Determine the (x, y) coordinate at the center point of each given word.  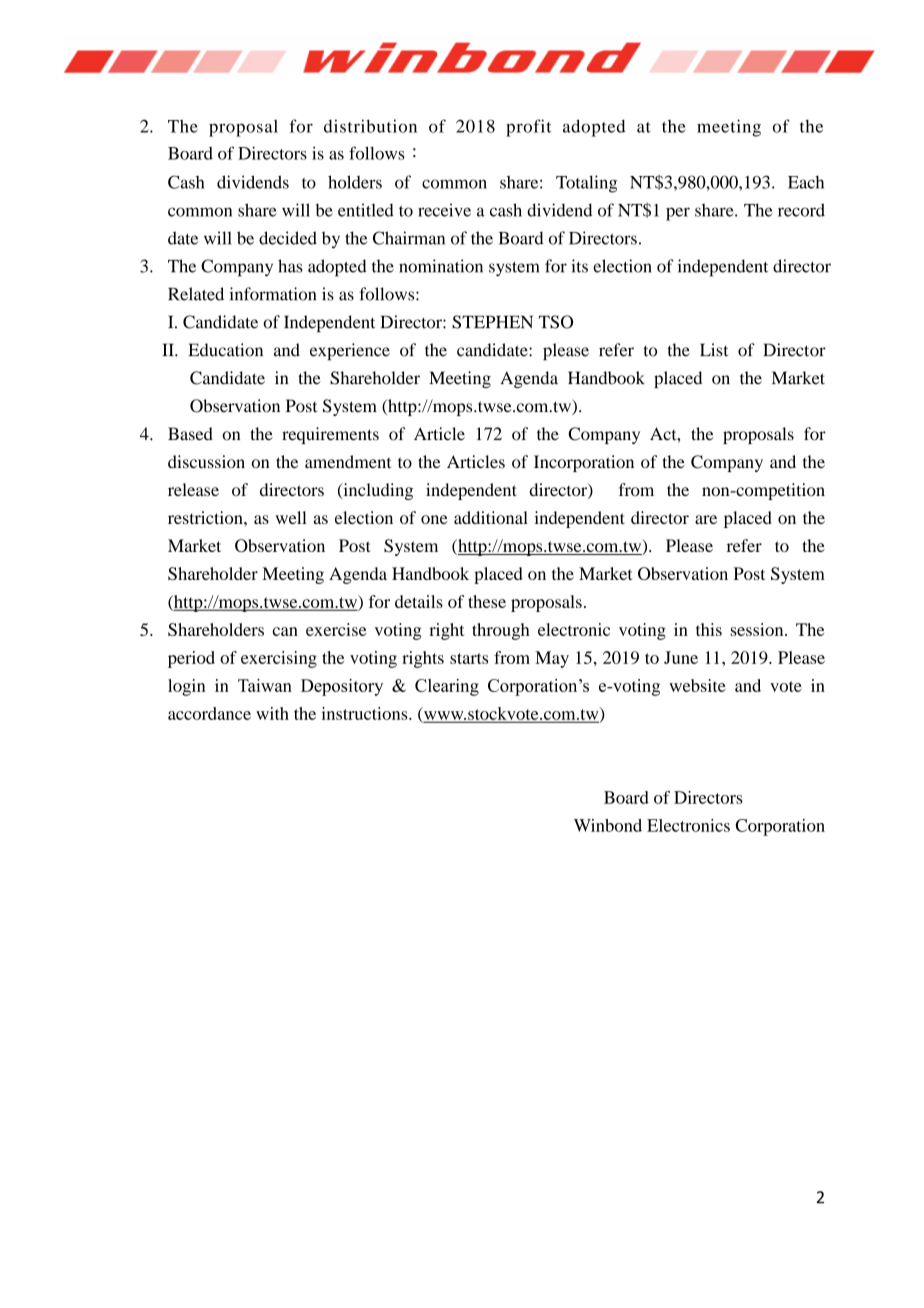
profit (528, 128)
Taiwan (265, 685)
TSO (556, 322)
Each (806, 182)
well (291, 517)
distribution (370, 126)
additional (491, 517)
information (272, 294)
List (714, 350)
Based (190, 434)
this (709, 629)
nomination (441, 266)
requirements (330, 435)
